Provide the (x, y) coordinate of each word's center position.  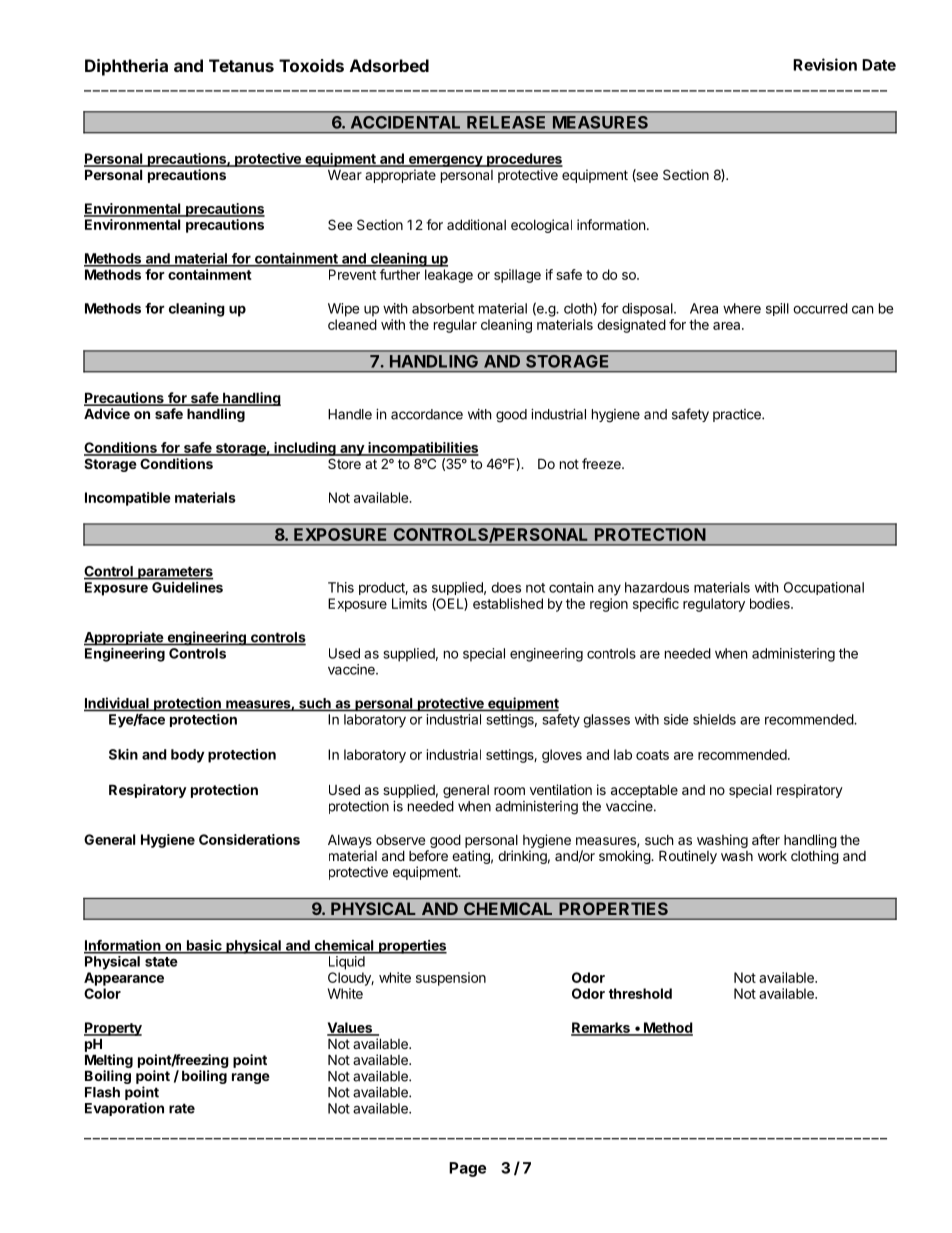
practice (738, 415)
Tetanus (241, 65)
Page (467, 1169)
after (766, 839)
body (188, 756)
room (509, 791)
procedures (524, 160)
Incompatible (128, 499)
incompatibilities (422, 449)
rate (182, 1108)
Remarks (601, 1028)
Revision (825, 64)
